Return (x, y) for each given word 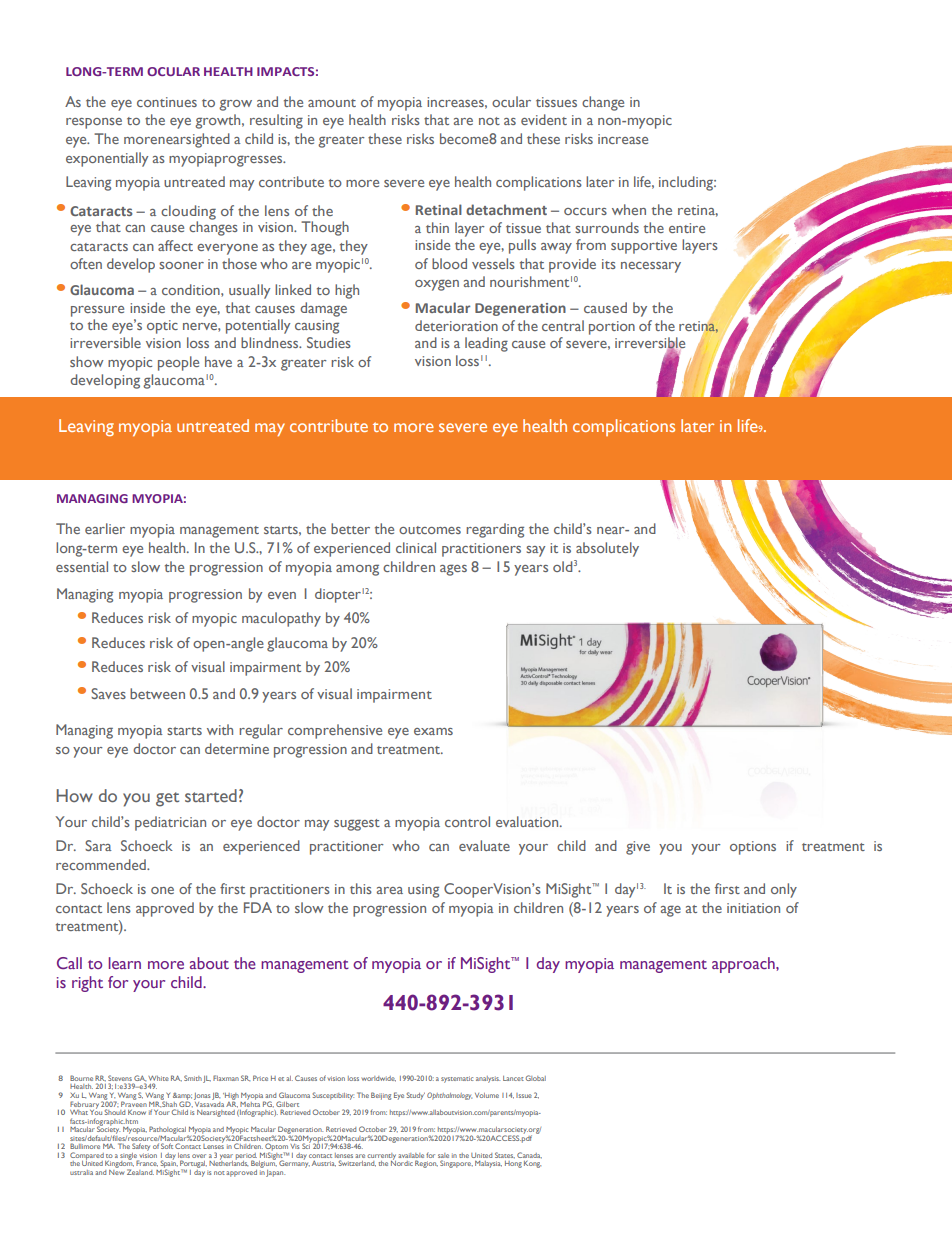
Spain (167, 1164)
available (411, 1155)
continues (167, 102)
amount (332, 103)
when (629, 209)
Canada (529, 1155)
